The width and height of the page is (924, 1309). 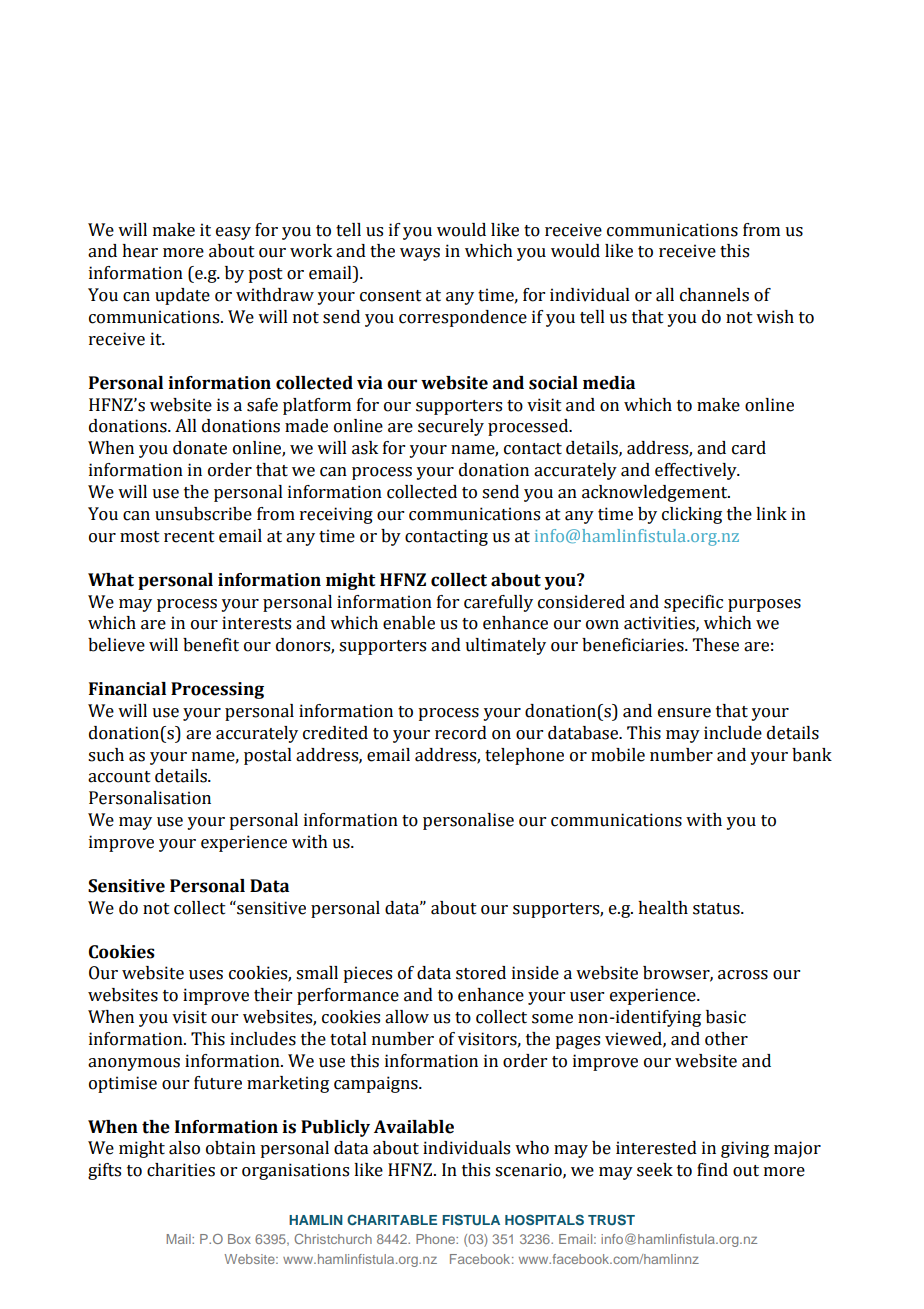 What do you see at coordinates (684, 713) in the page?
I see `ensure` at bounding box center [684, 713].
